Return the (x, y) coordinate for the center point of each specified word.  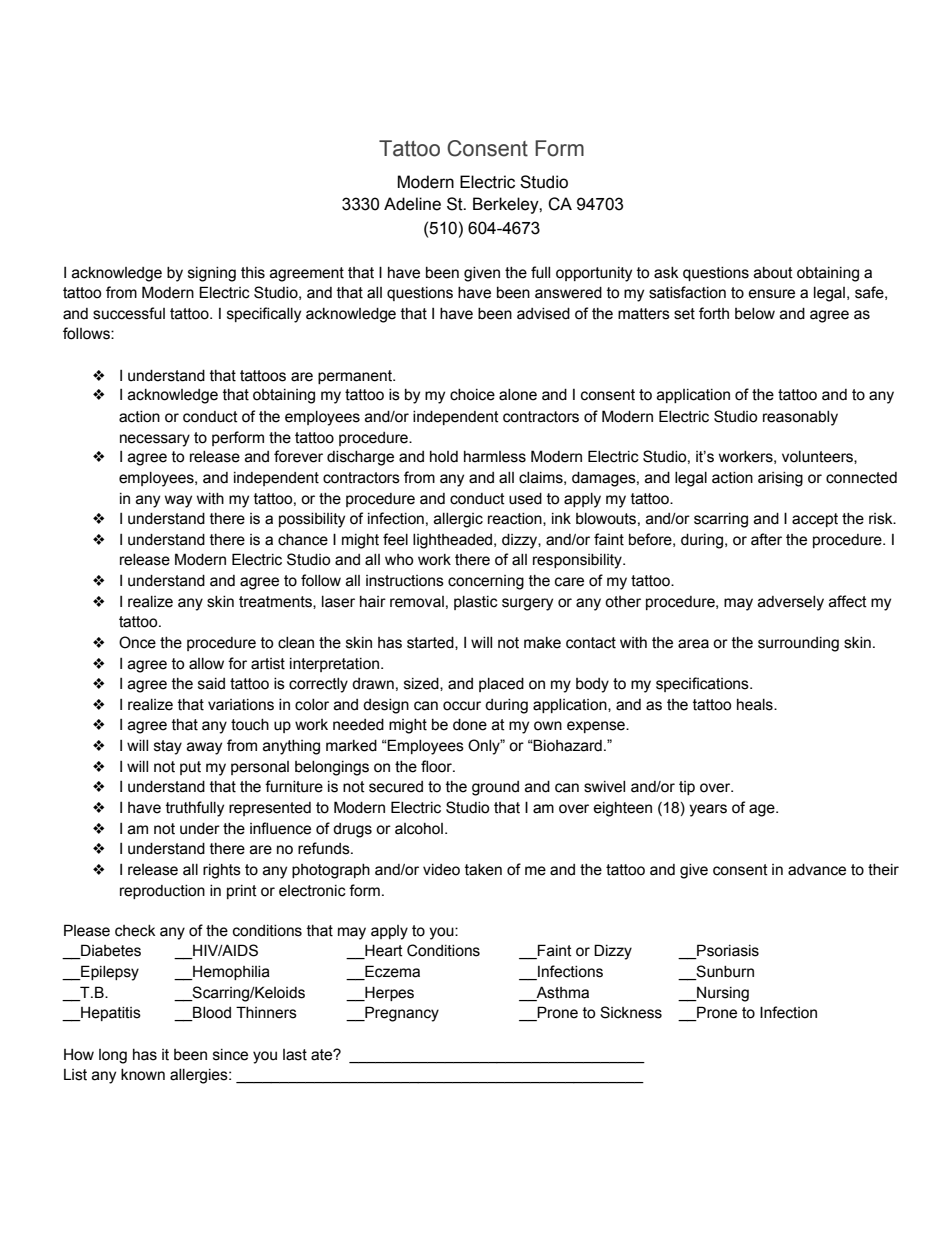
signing (212, 274)
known (143, 1075)
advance (817, 870)
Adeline (412, 204)
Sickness (631, 1012)
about (773, 273)
